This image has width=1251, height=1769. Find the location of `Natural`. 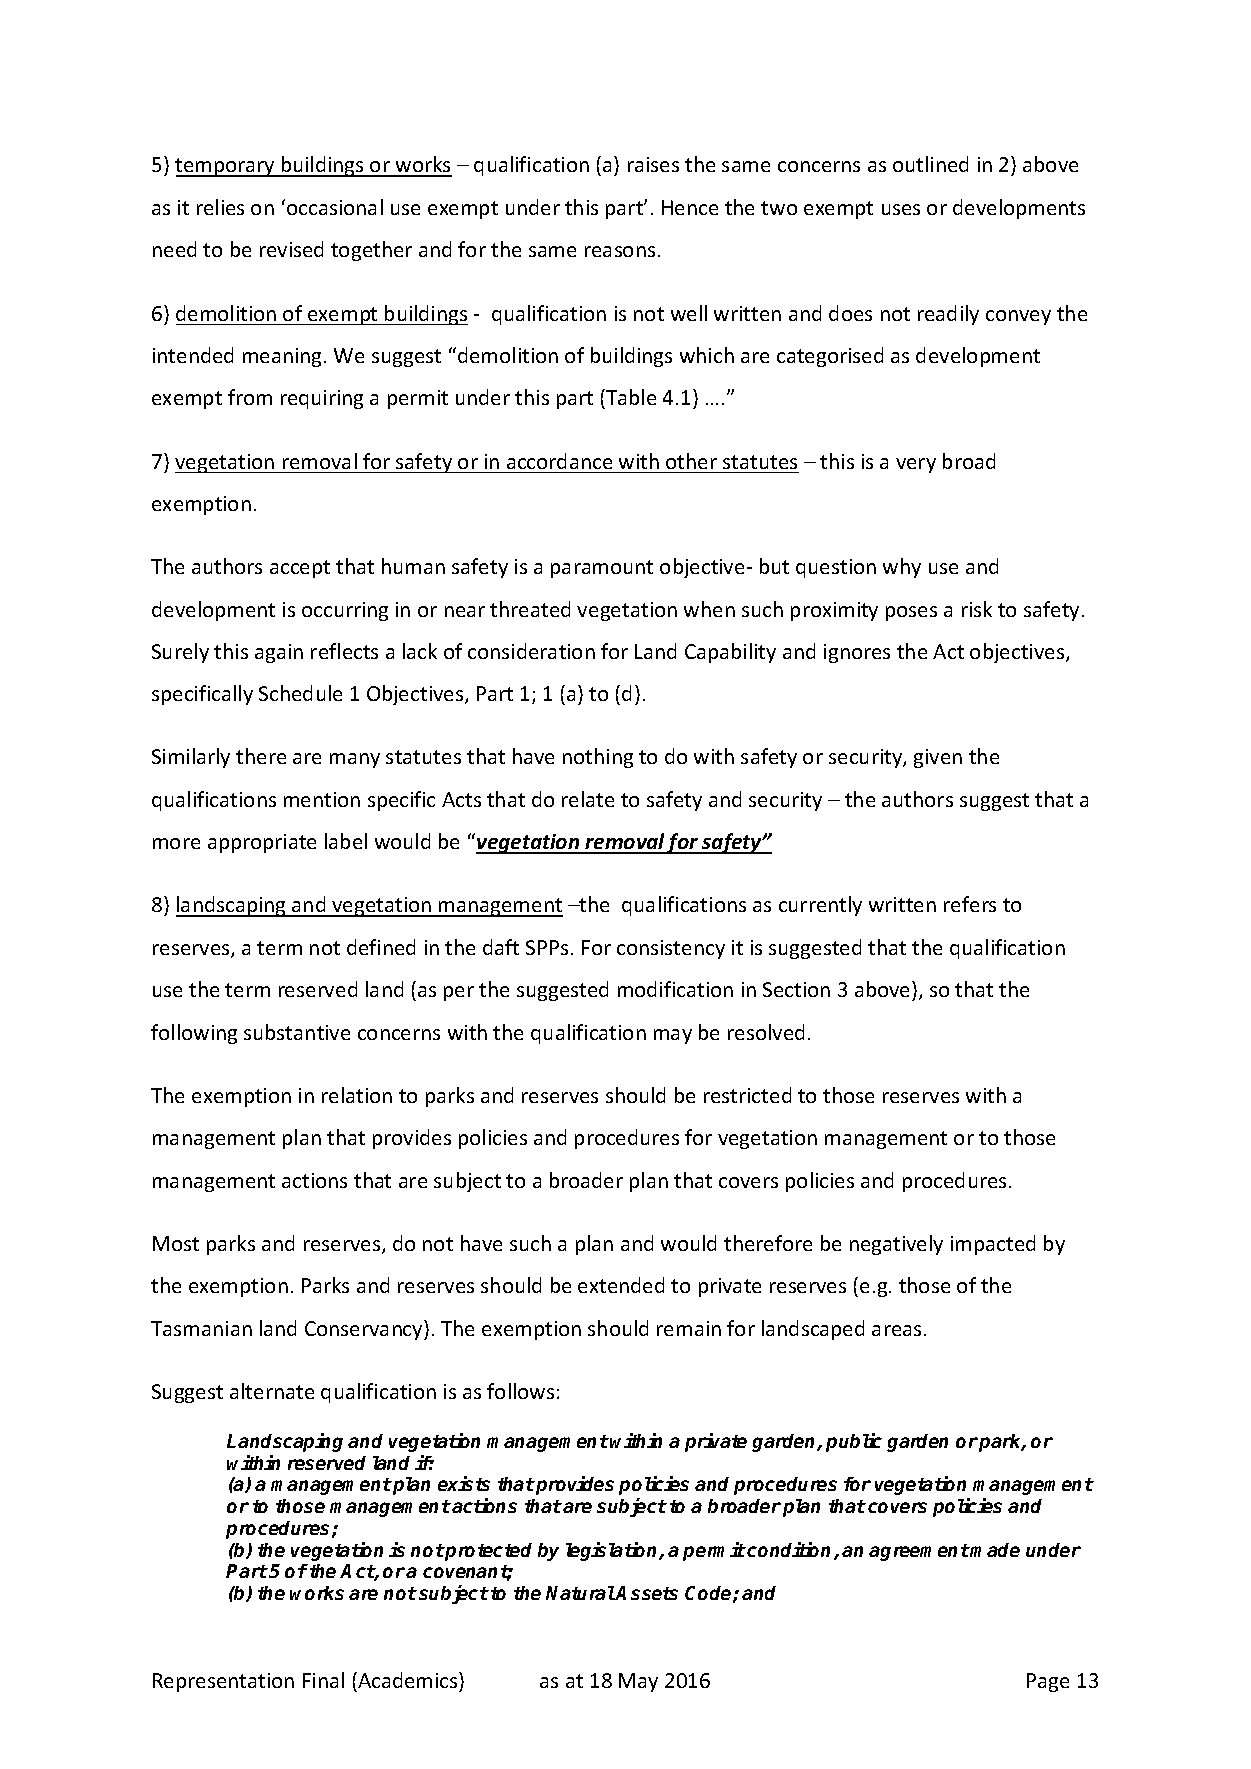

Natural is located at coordinates (581, 1593).
